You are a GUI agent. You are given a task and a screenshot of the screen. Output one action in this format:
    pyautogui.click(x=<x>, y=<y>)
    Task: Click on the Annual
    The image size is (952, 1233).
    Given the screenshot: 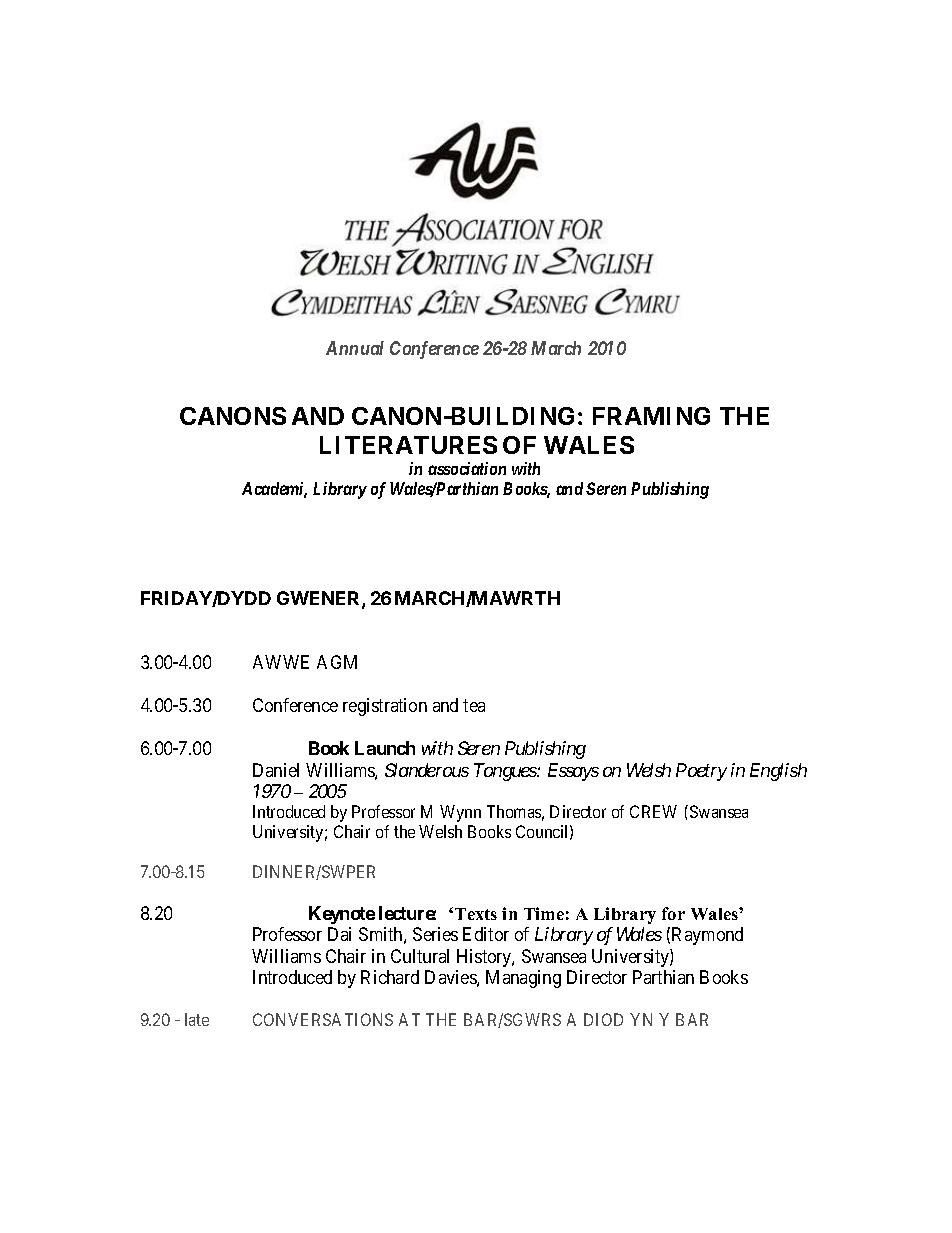 What is the action you would take?
    pyautogui.click(x=355, y=348)
